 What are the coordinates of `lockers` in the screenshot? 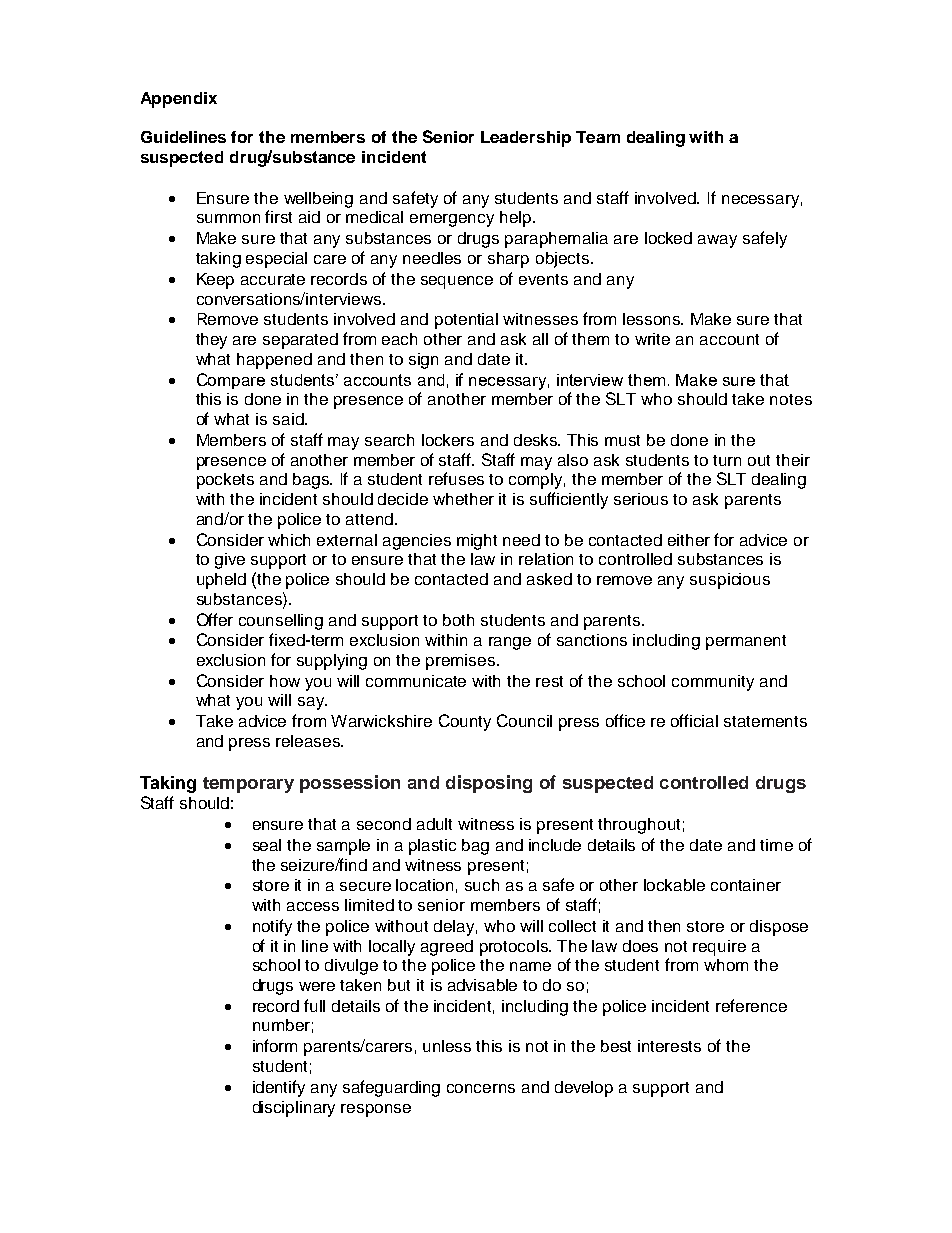 It's located at (448, 440).
